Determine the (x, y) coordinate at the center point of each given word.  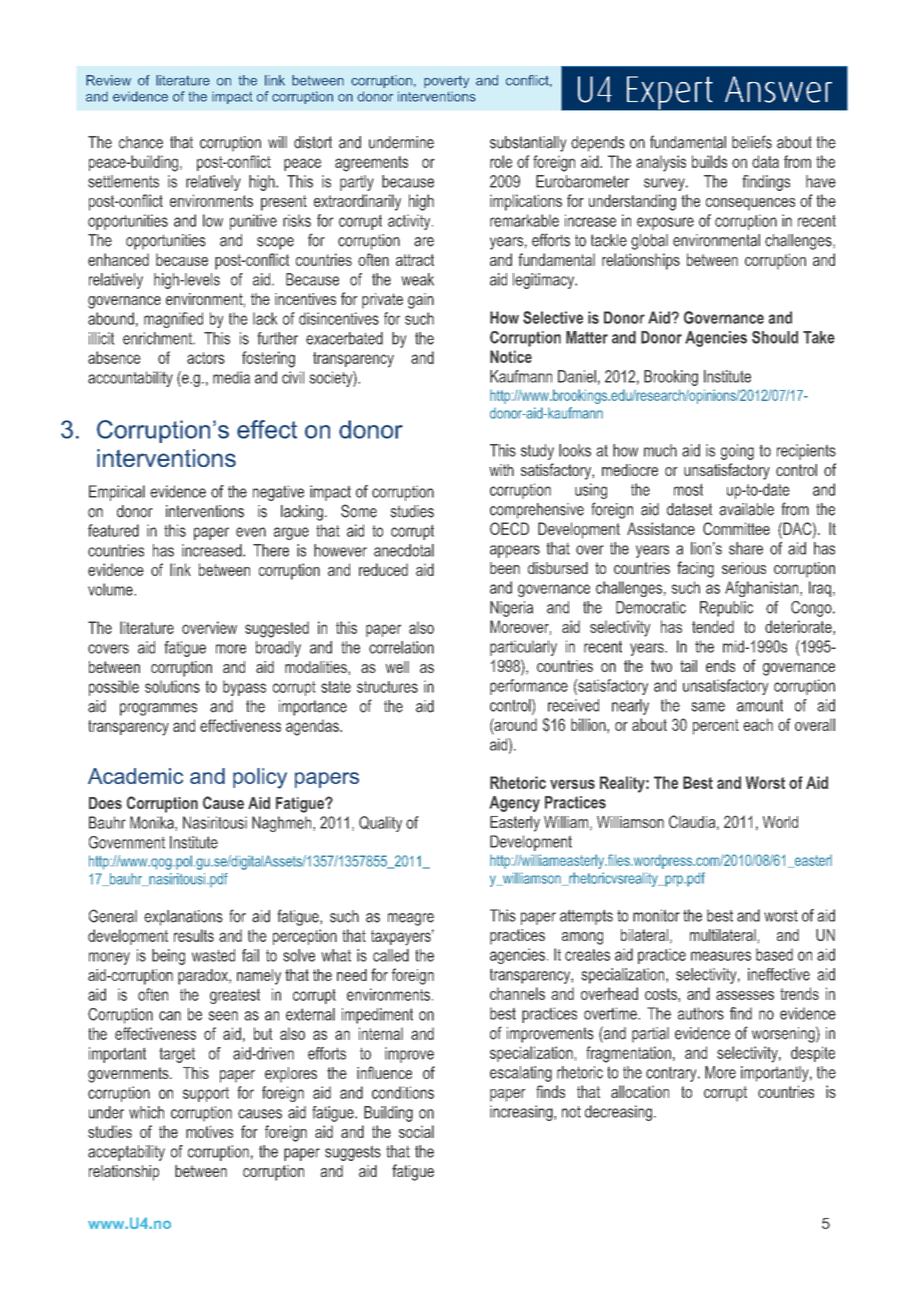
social (416, 1131)
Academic (135, 776)
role (501, 161)
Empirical (117, 493)
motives (209, 1131)
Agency (514, 804)
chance (141, 142)
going (737, 452)
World (780, 822)
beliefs (752, 142)
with (501, 470)
